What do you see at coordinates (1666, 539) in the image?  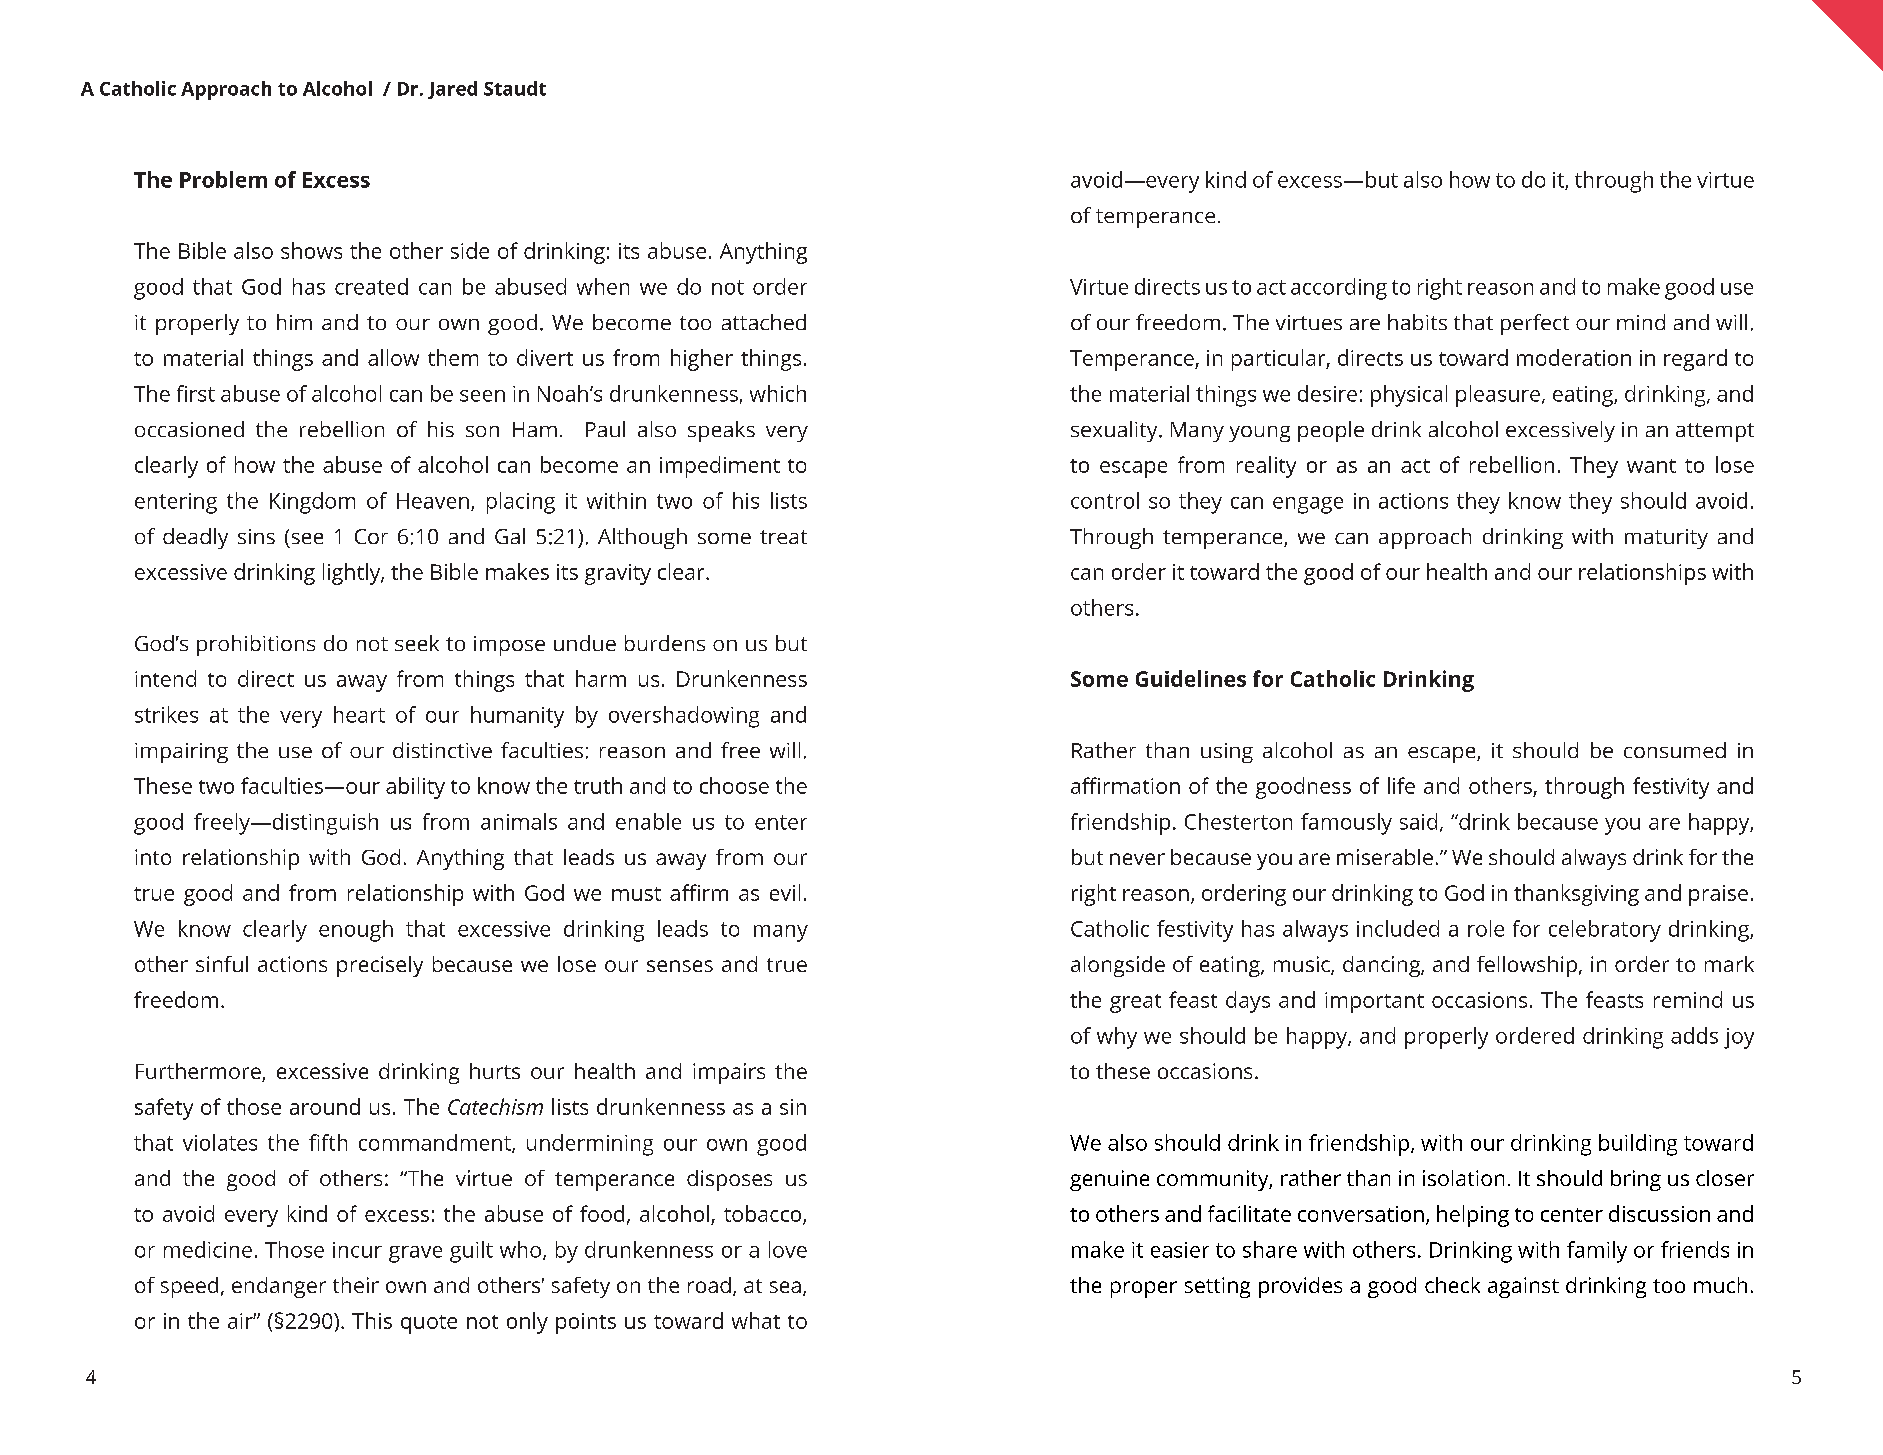 I see `maturity` at bounding box center [1666, 539].
